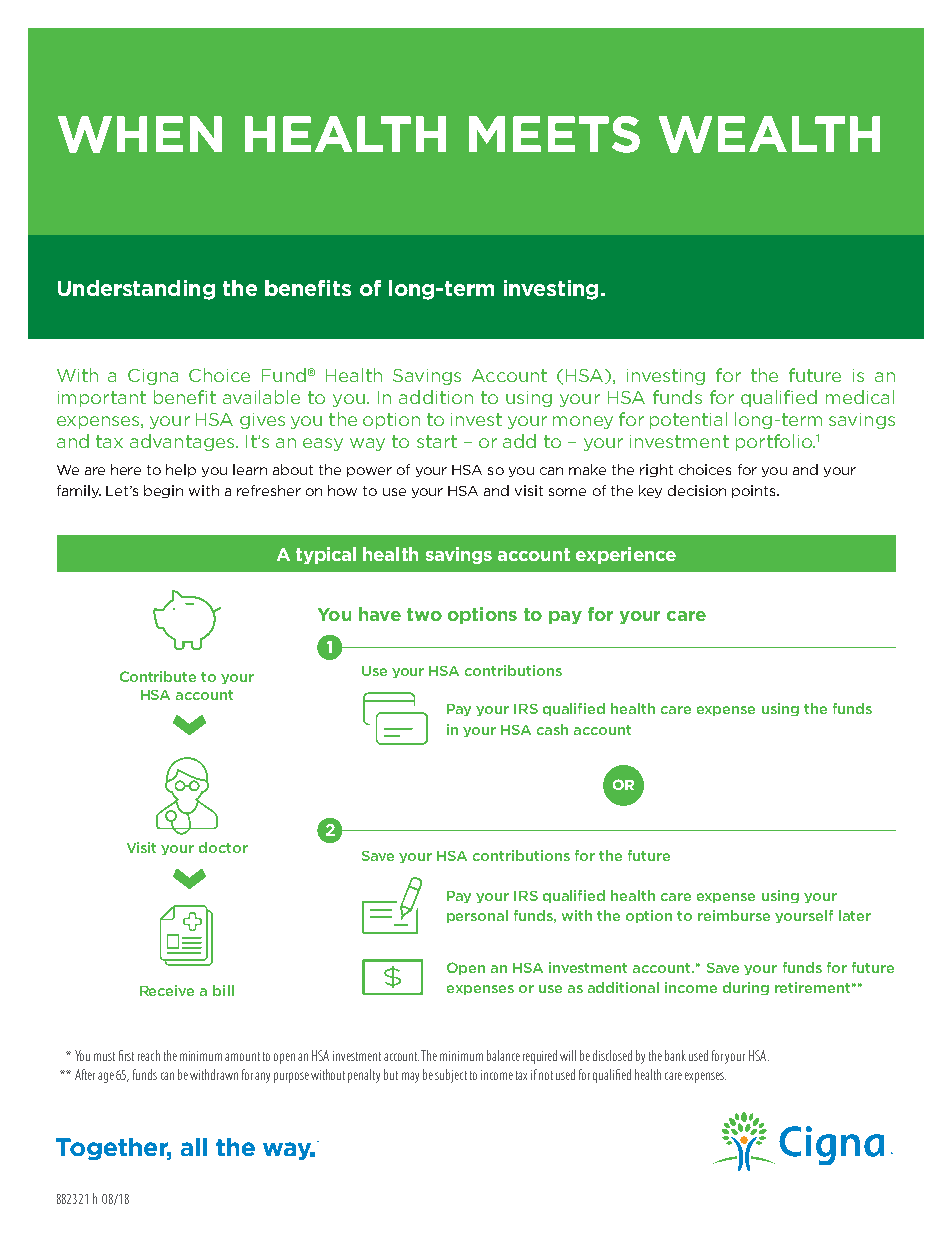 The width and height of the screenshot is (952, 1233). Describe the element at coordinates (223, 847) in the screenshot. I see `doctor` at that location.
